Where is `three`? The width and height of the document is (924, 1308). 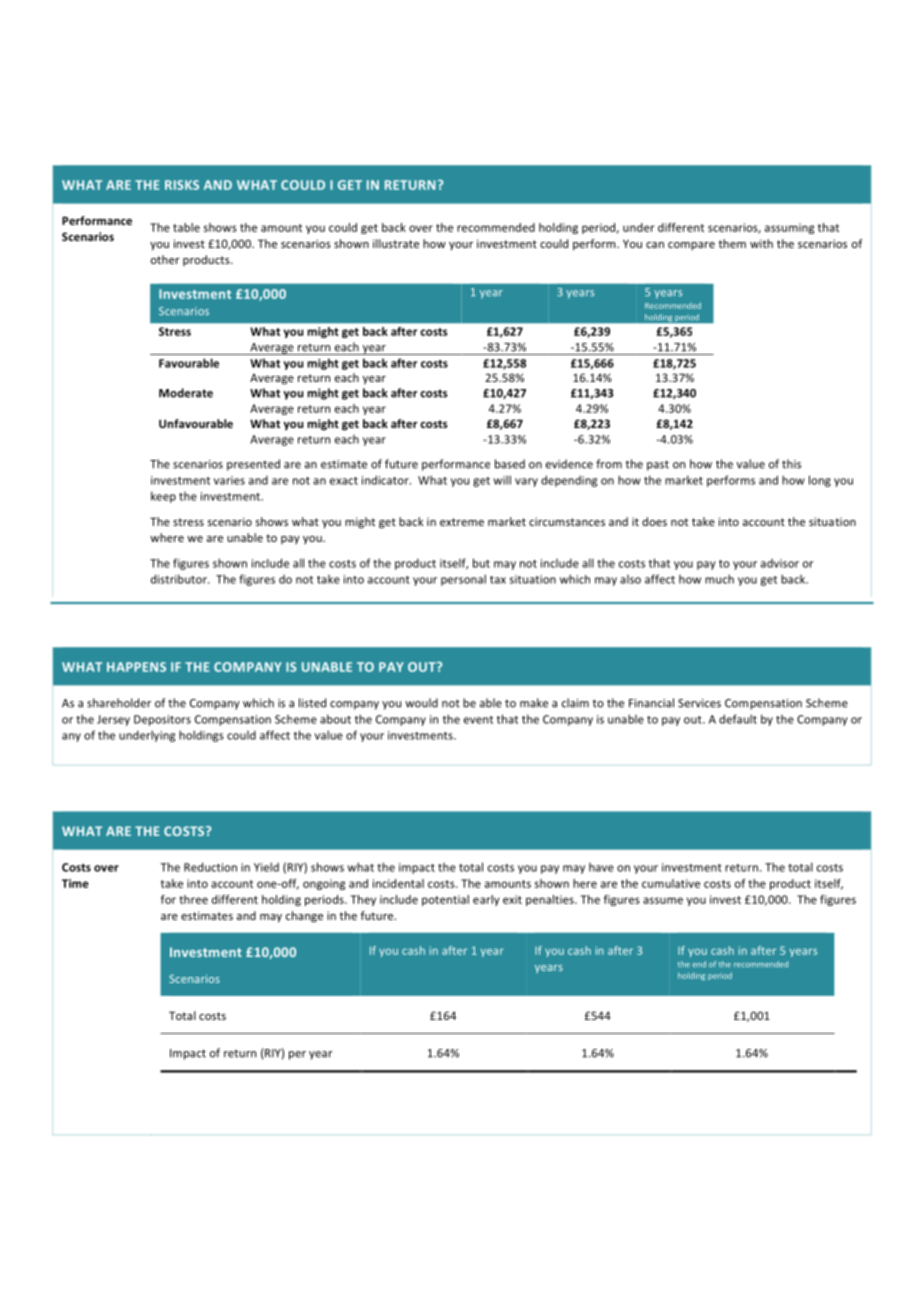 three is located at coordinates (193, 899).
